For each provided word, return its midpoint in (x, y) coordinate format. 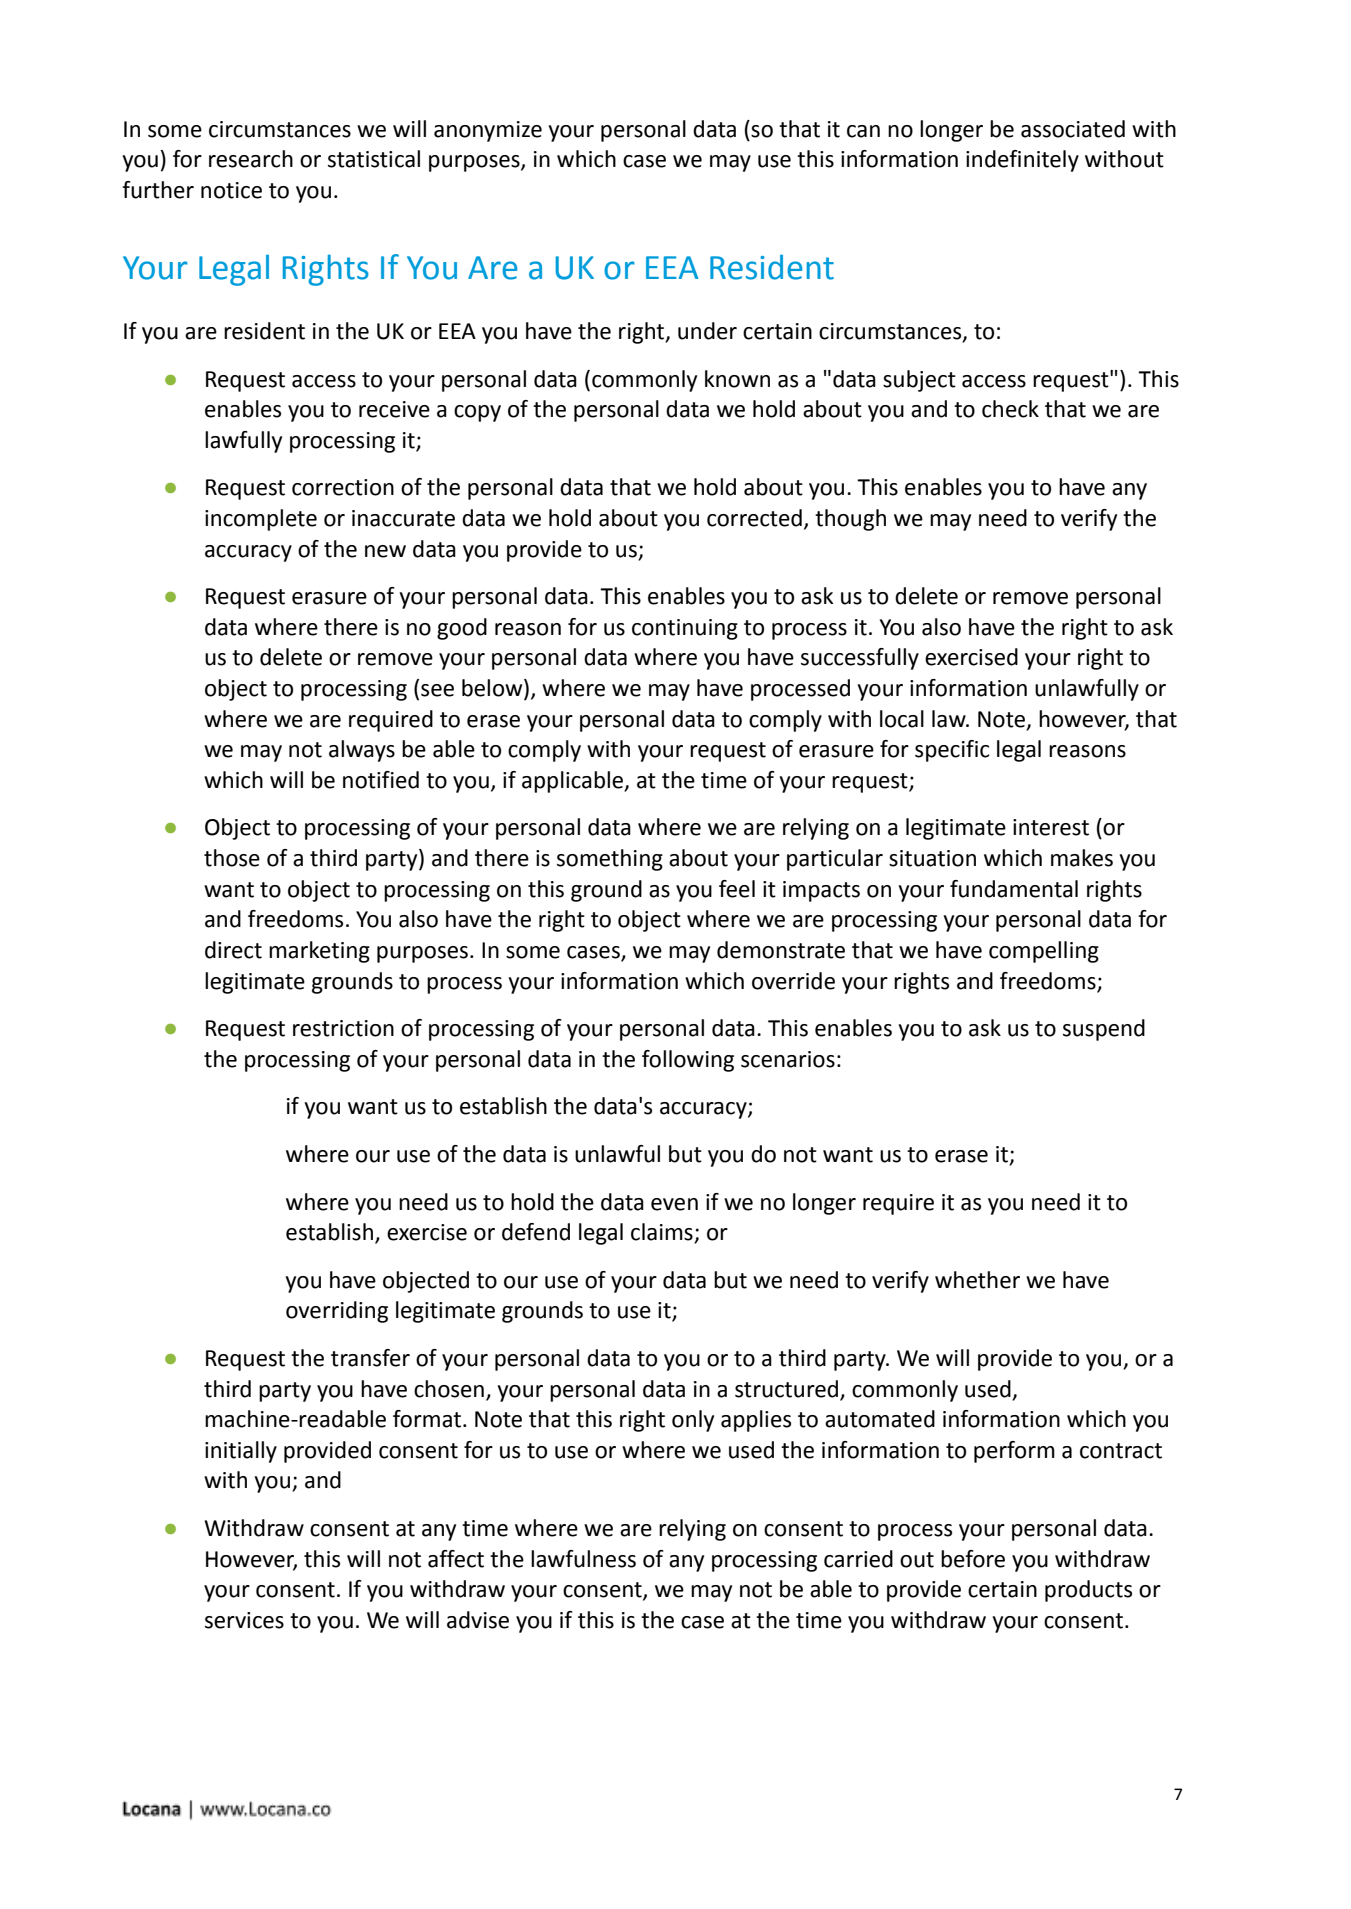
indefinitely (1022, 161)
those (232, 858)
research (251, 159)
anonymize (488, 131)
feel (737, 889)
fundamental (1014, 889)
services (244, 1620)
